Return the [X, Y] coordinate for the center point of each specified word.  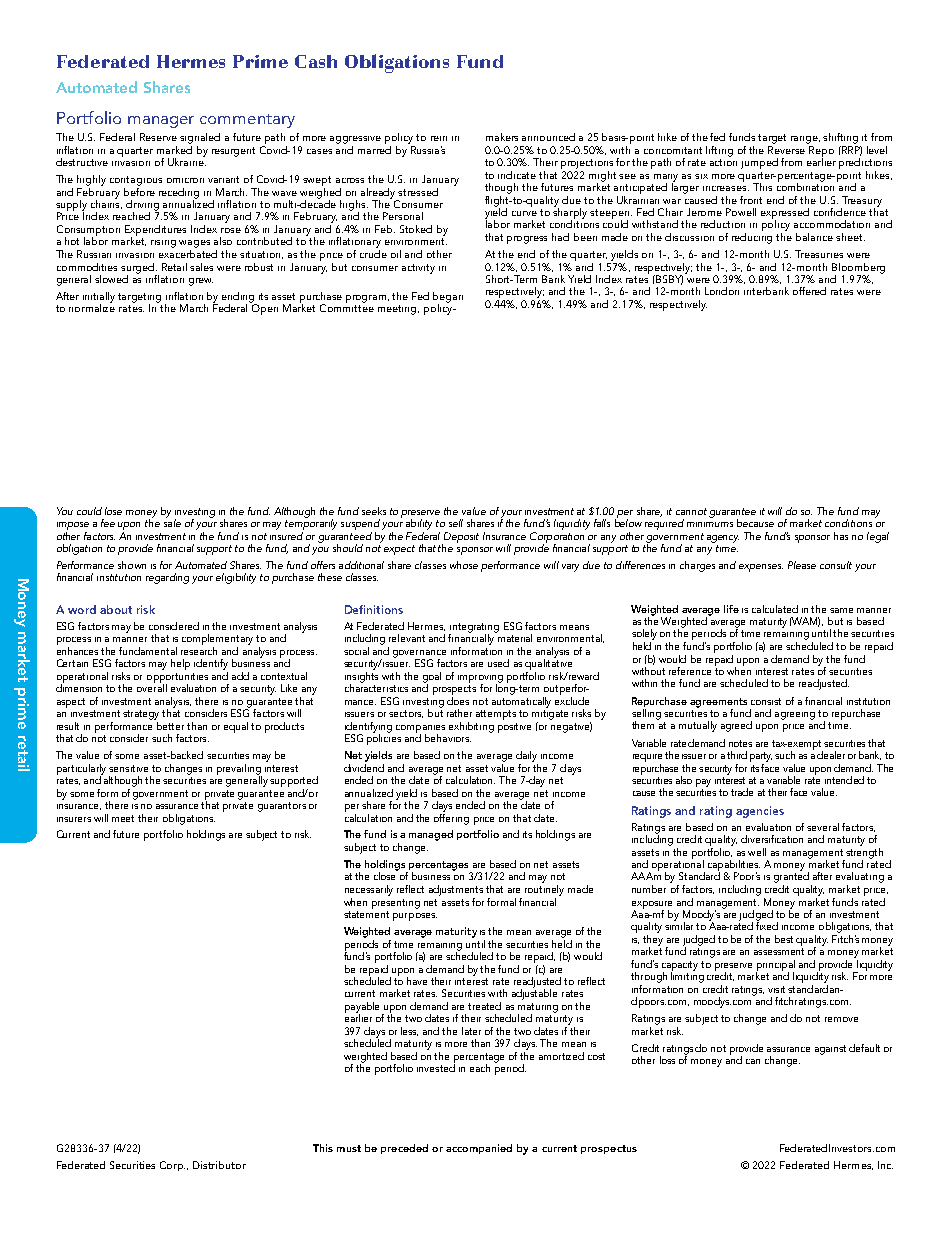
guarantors [282, 807]
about [116, 609]
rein [439, 138]
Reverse [788, 148]
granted [791, 876]
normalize [92, 307]
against [830, 1050]
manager [161, 122]
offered [809, 291]
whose [464, 565]
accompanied [479, 1149]
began [448, 298]
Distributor [219, 1165]
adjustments [456, 890]
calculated [775, 609]
